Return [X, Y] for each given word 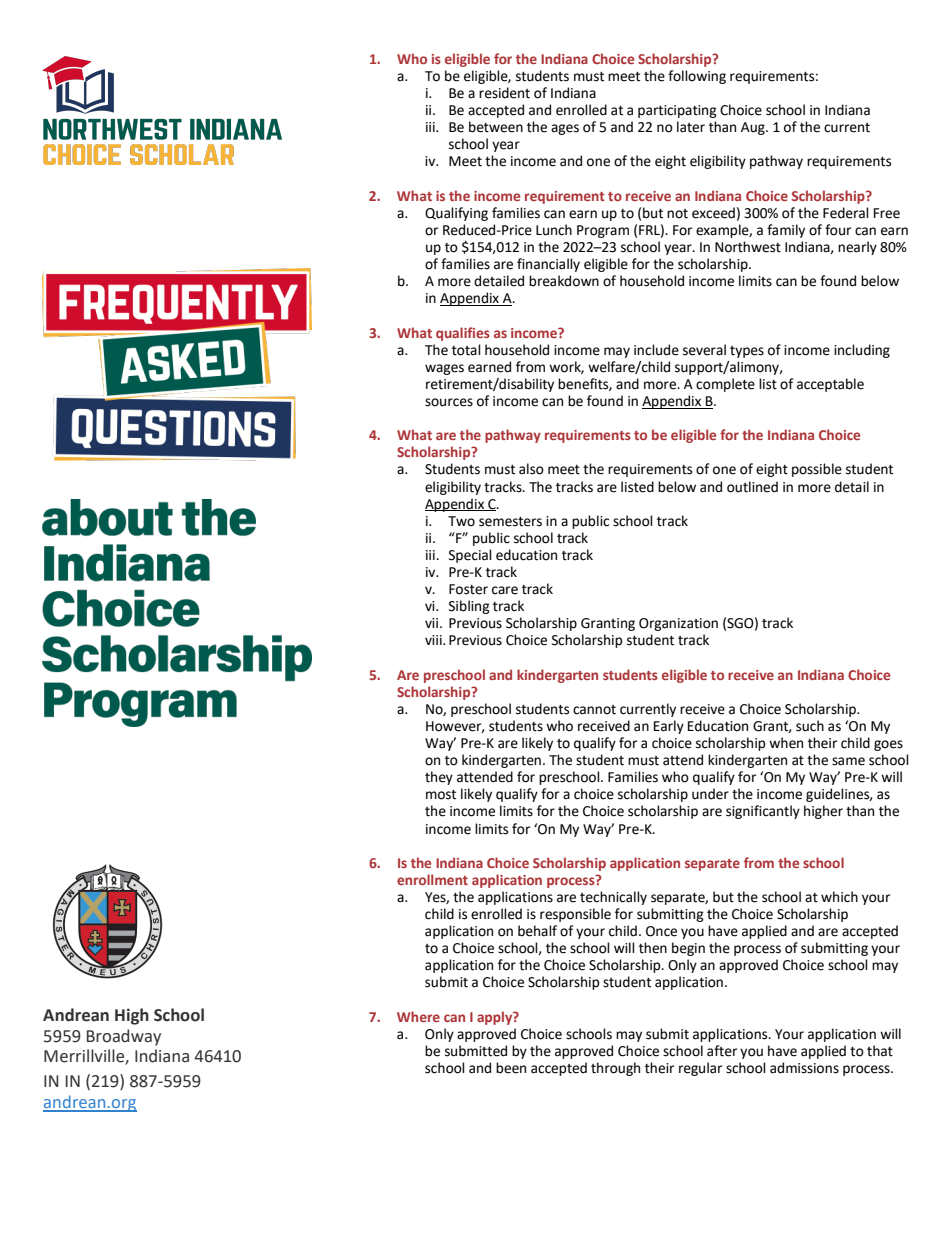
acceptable [830, 385]
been [511, 1068]
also [531, 469]
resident [504, 93]
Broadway [124, 1037]
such [810, 726]
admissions [804, 1068]
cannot [594, 710]
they [439, 778]
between [496, 127]
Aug [754, 128]
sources [449, 402]
